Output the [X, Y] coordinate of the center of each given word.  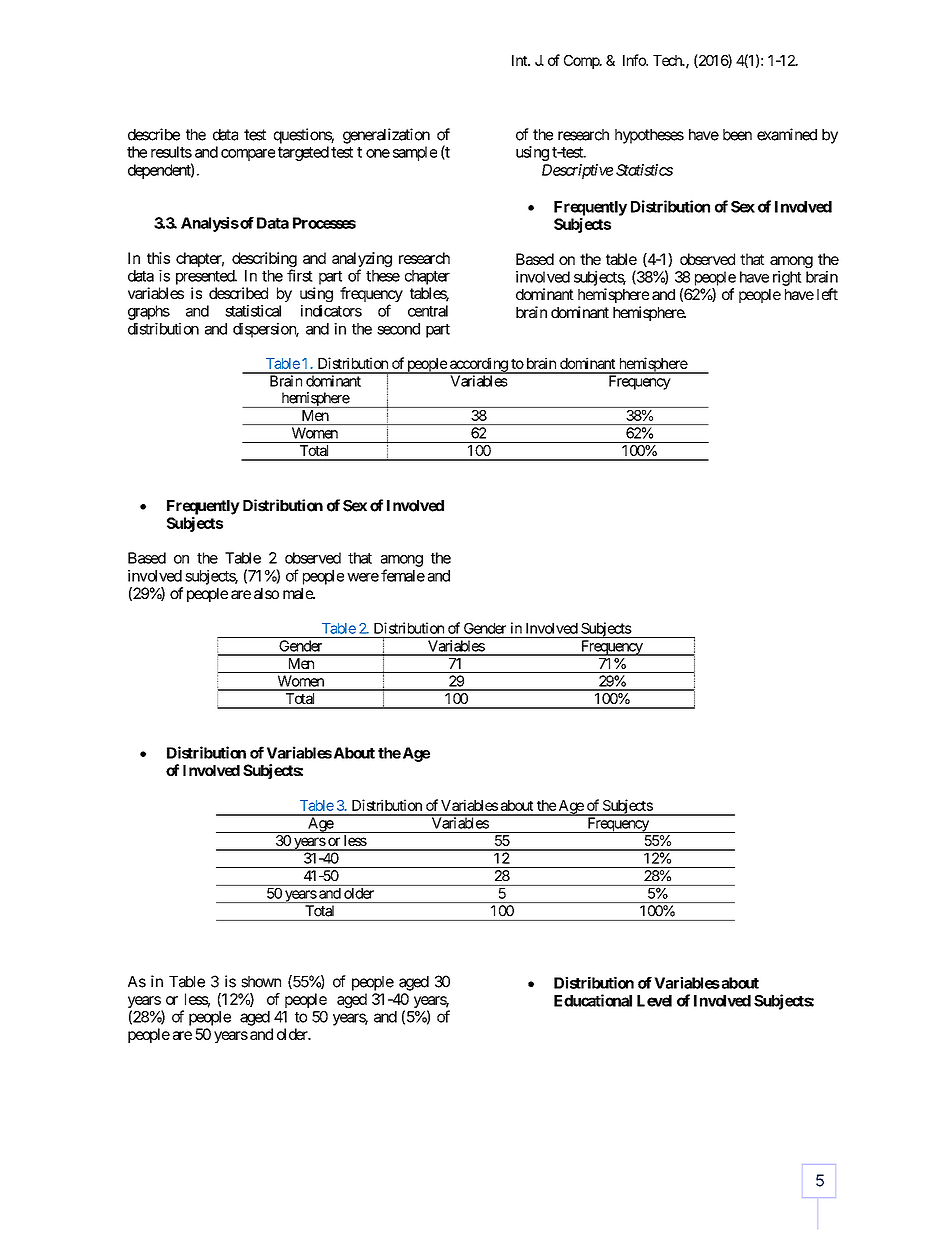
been [737, 135]
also [266, 593]
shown [261, 982]
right [787, 278]
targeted [303, 153]
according [478, 365]
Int [520, 60]
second [398, 329]
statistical [253, 311]
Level [654, 1001]
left [827, 294]
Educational [593, 1000]
